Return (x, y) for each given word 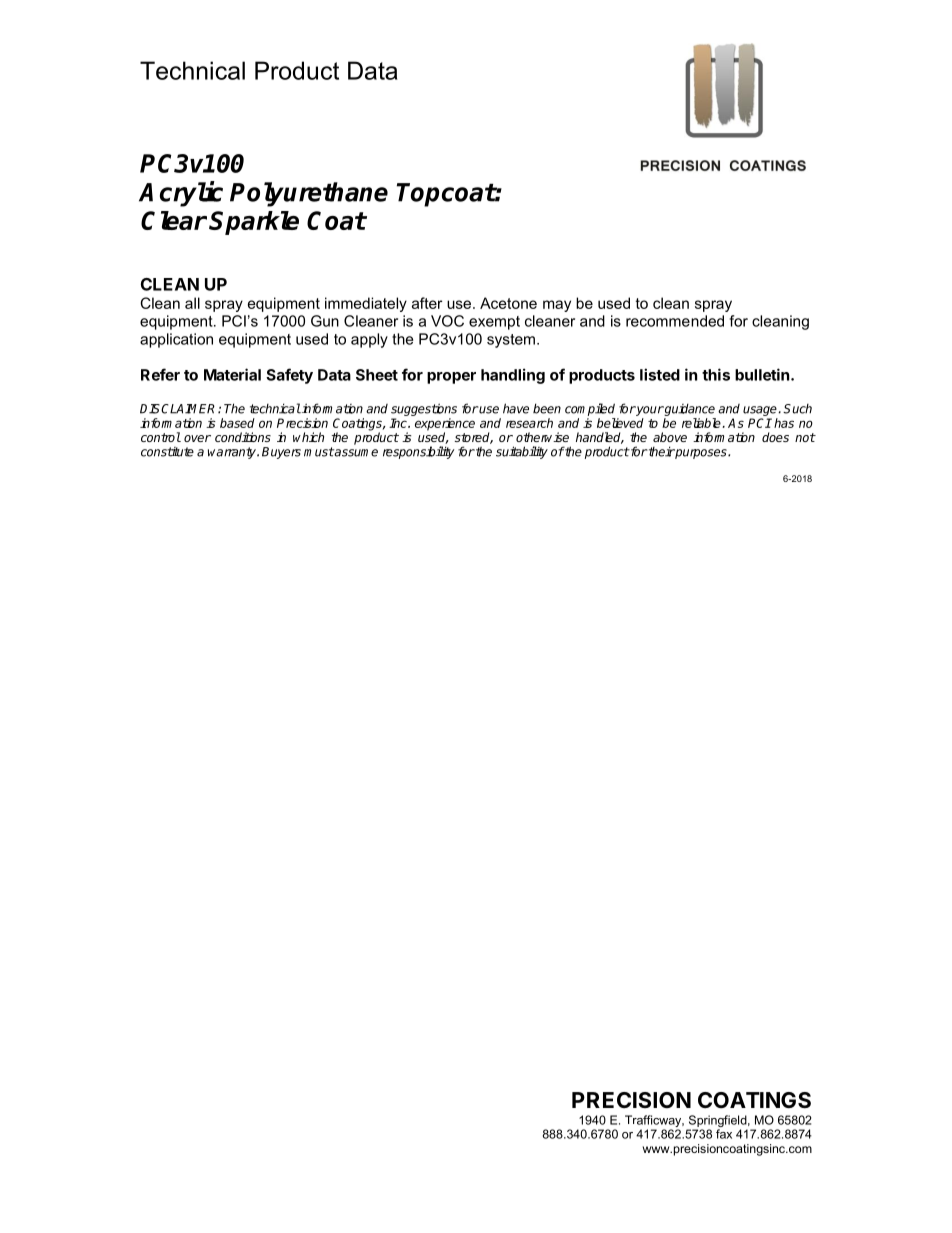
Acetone (508, 303)
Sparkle (254, 223)
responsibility (418, 452)
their (661, 451)
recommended (675, 321)
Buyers (281, 453)
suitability (522, 452)
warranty (233, 453)
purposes (701, 454)
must (319, 452)
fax (724, 1134)
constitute (167, 452)
